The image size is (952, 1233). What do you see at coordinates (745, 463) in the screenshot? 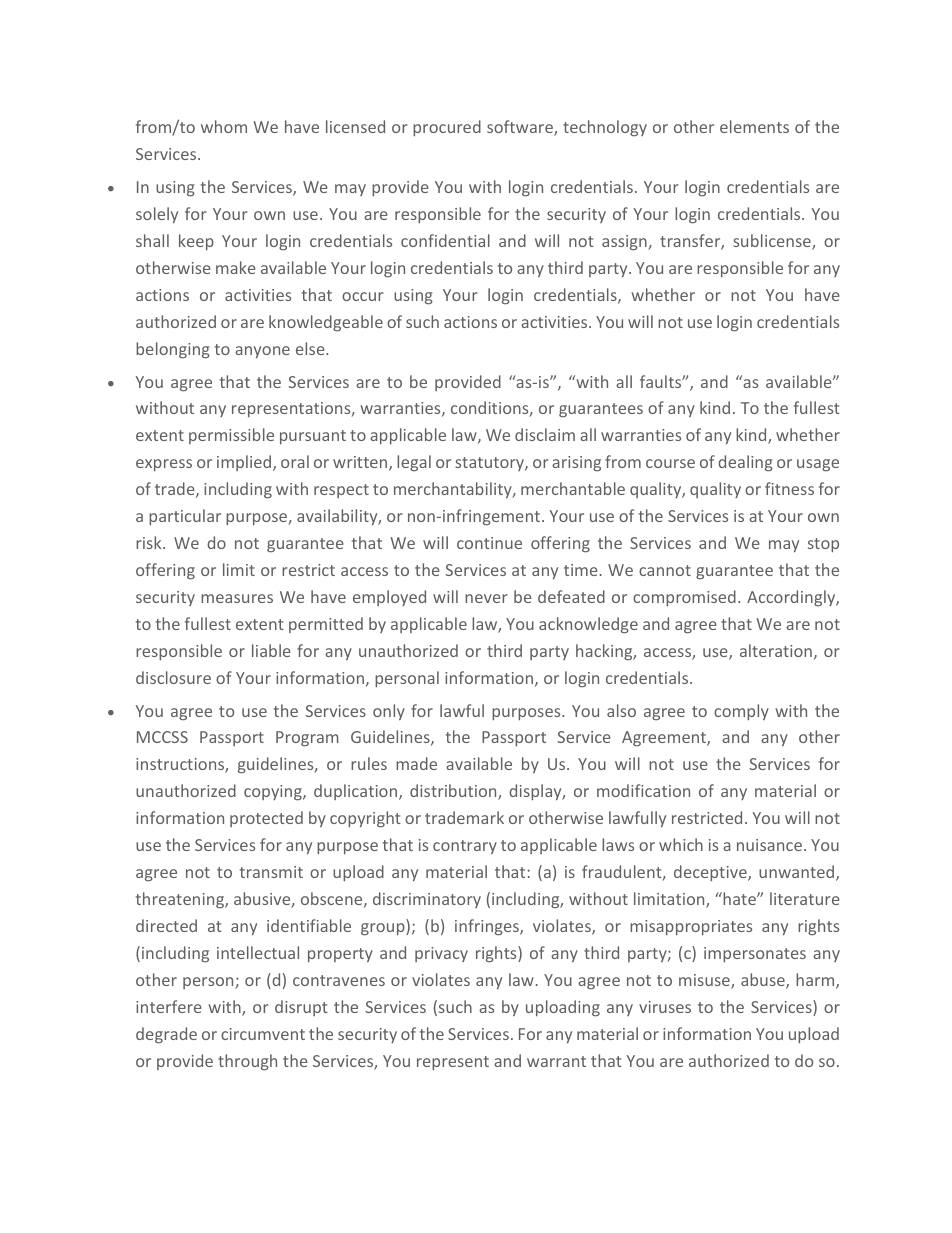
I see `dealing` at bounding box center [745, 463].
